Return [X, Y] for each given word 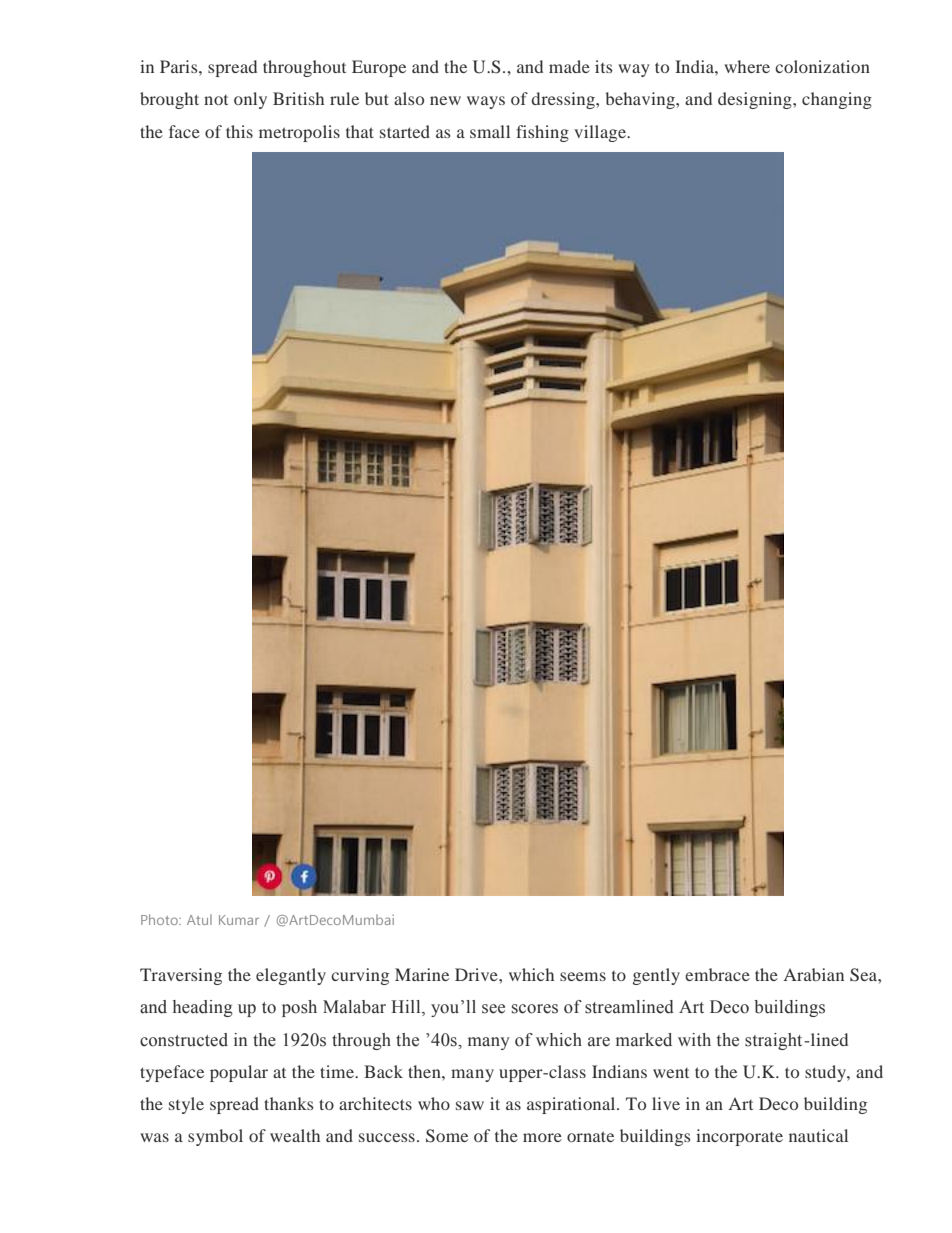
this [239, 131]
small [490, 131]
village [601, 133]
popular [239, 1073]
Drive [477, 974]
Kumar [239, 920]
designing [756, 100]
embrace [717, 974]
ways [486, 102]
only [250, 100]
